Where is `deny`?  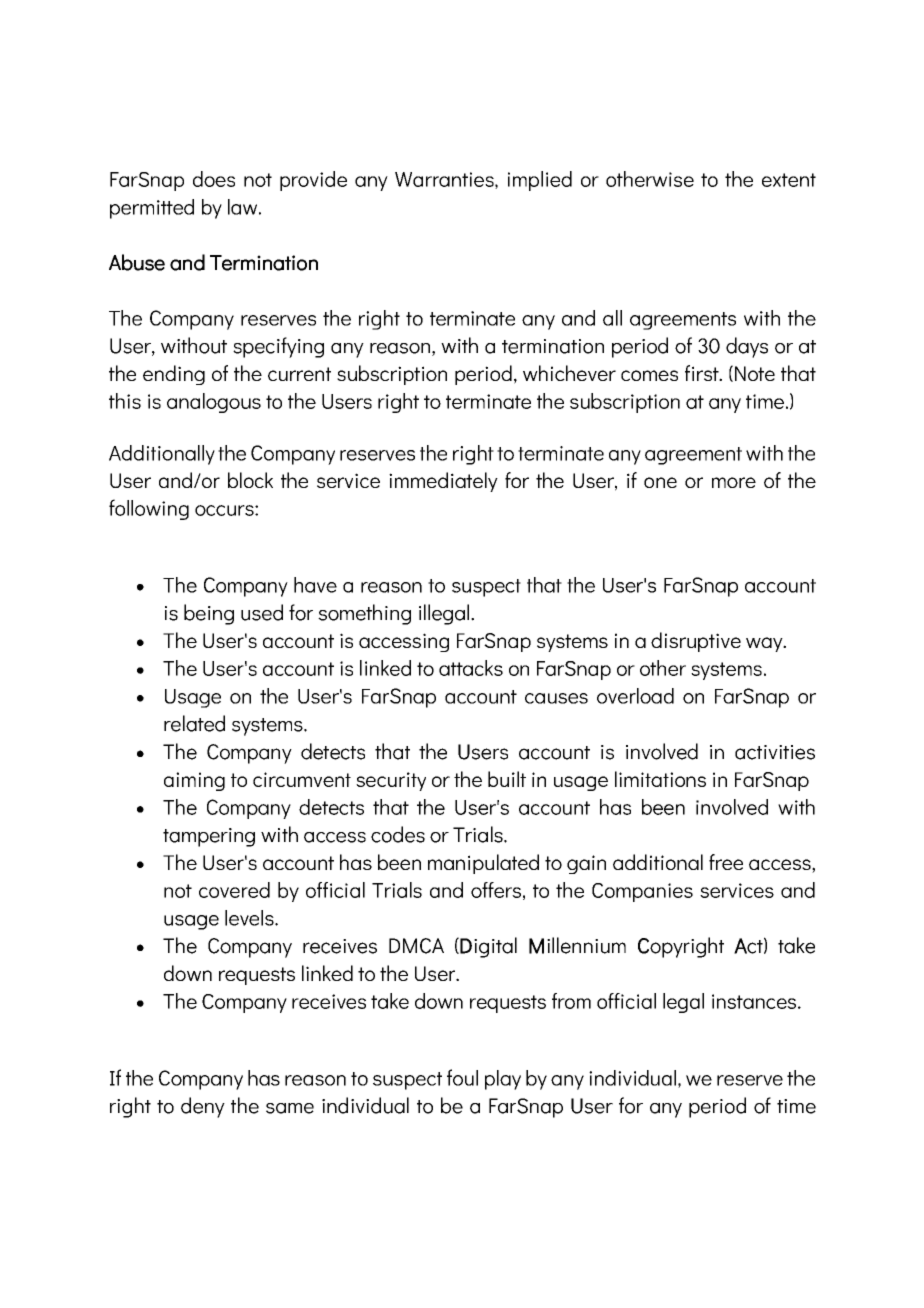
deny is located at coordinates (203, 1107).
